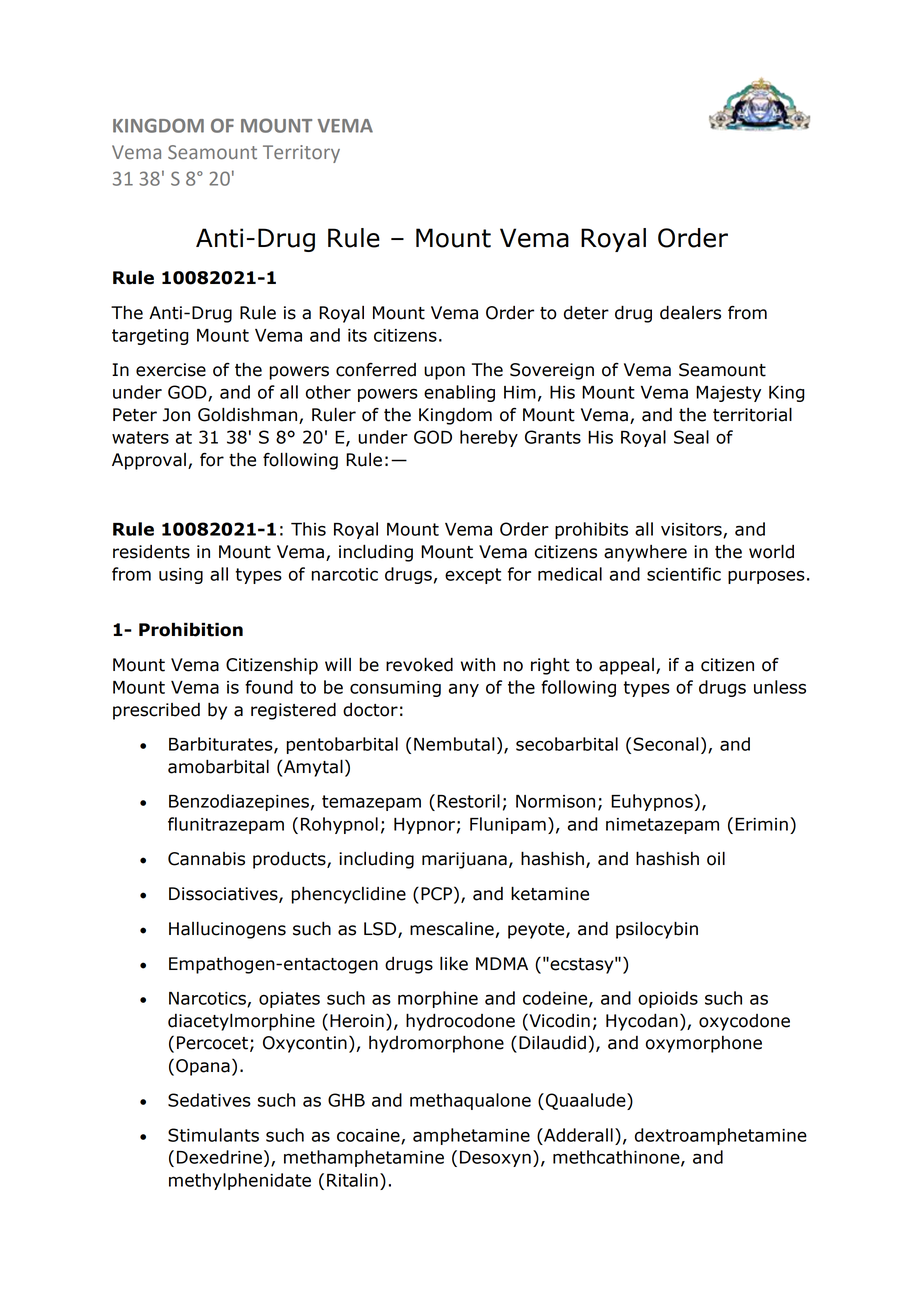 Image resolution: width=924 pixels, height=1308 pixels. Describe the element at coordinates (219, 1157) in the screenshot. I see `Dexedrine` at that location.
